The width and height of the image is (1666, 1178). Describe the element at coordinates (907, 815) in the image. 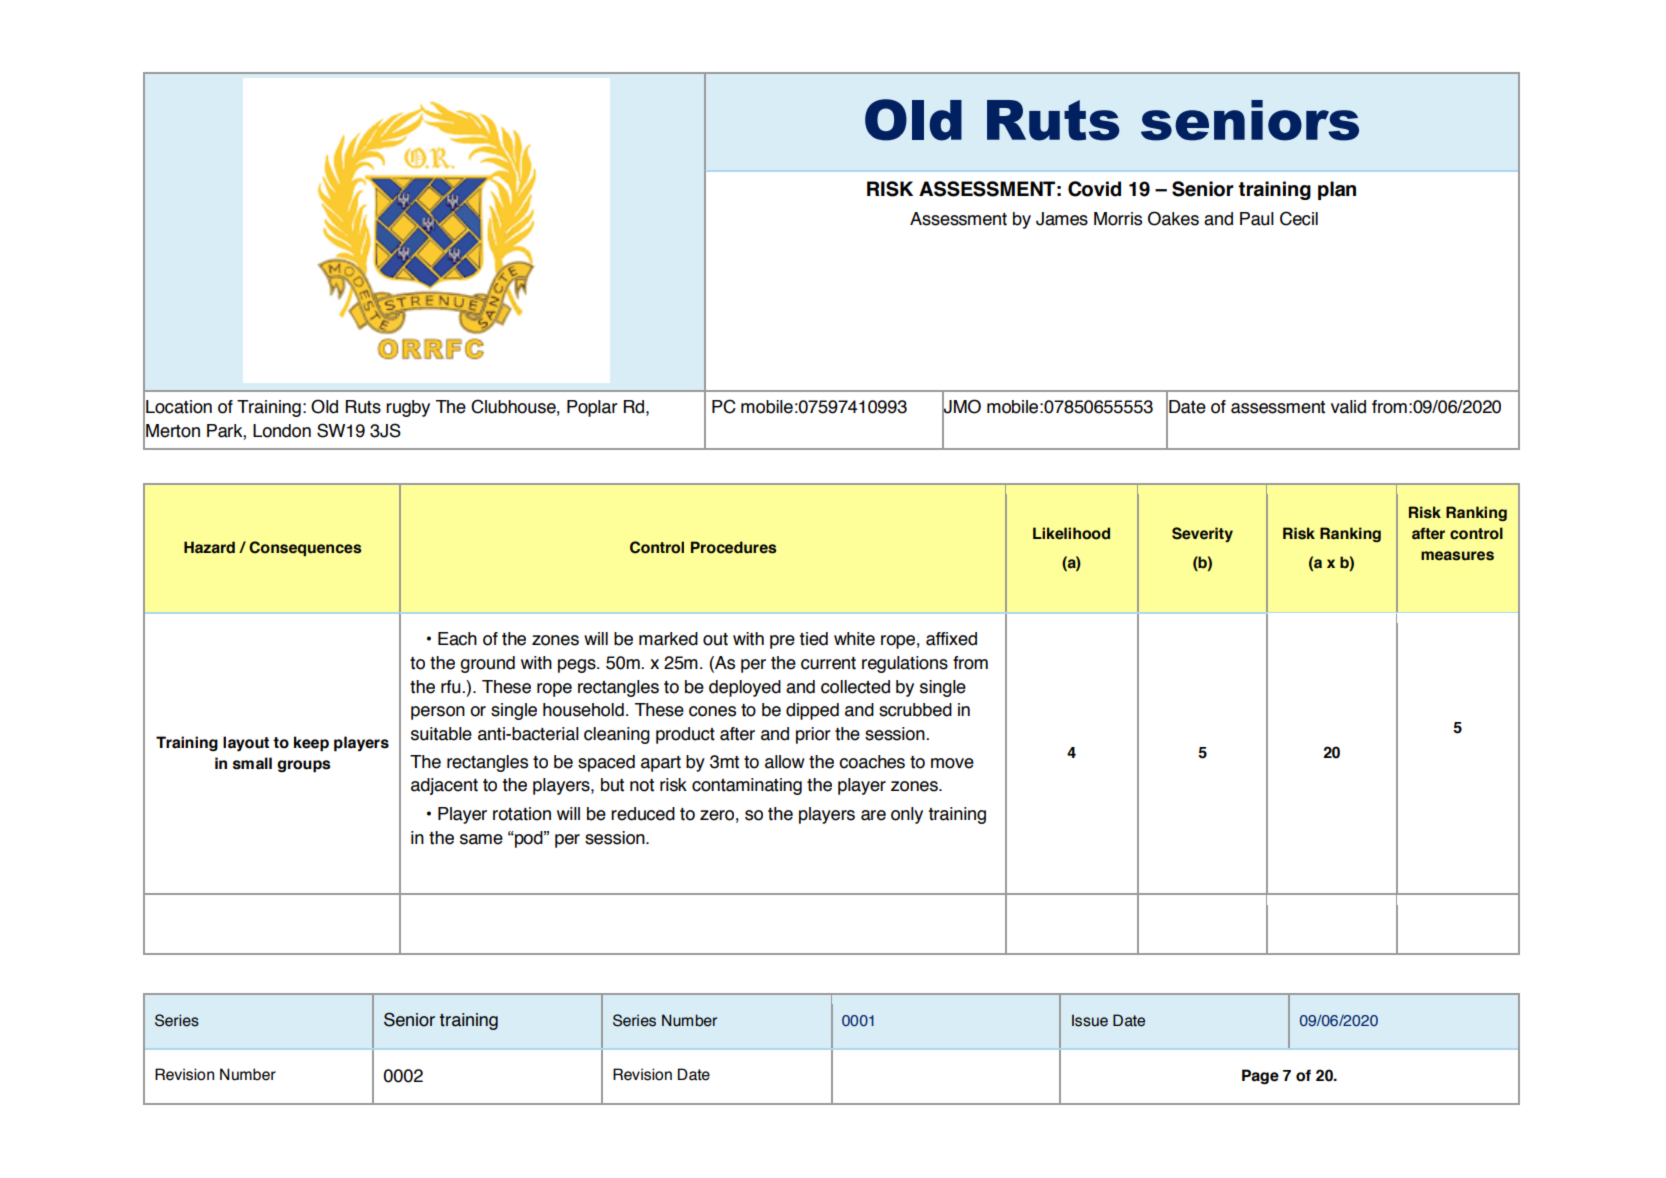

I see `only` at that location.
